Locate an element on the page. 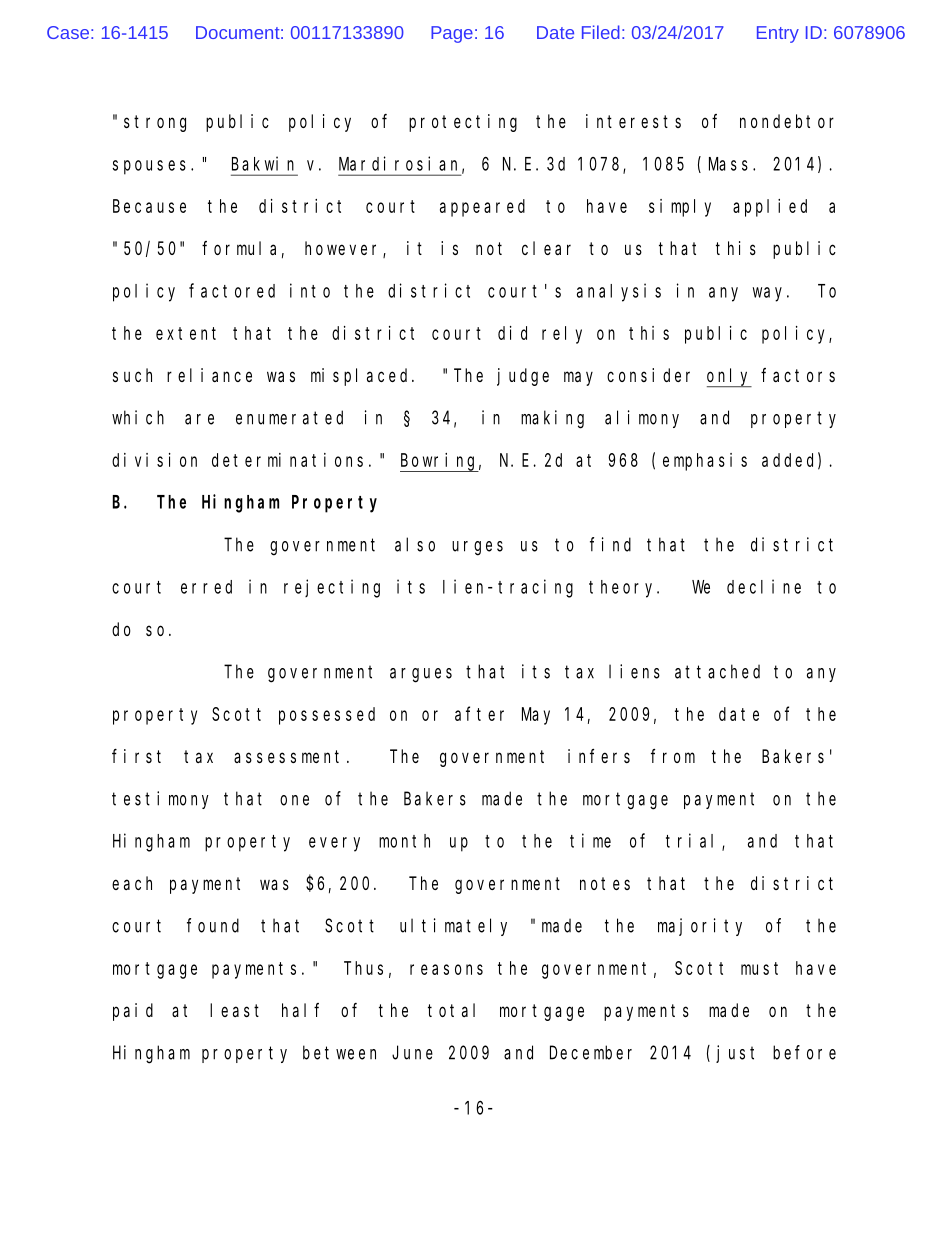 This page has width=952, height=1233. determinations is located at coordinates (287, 460).
